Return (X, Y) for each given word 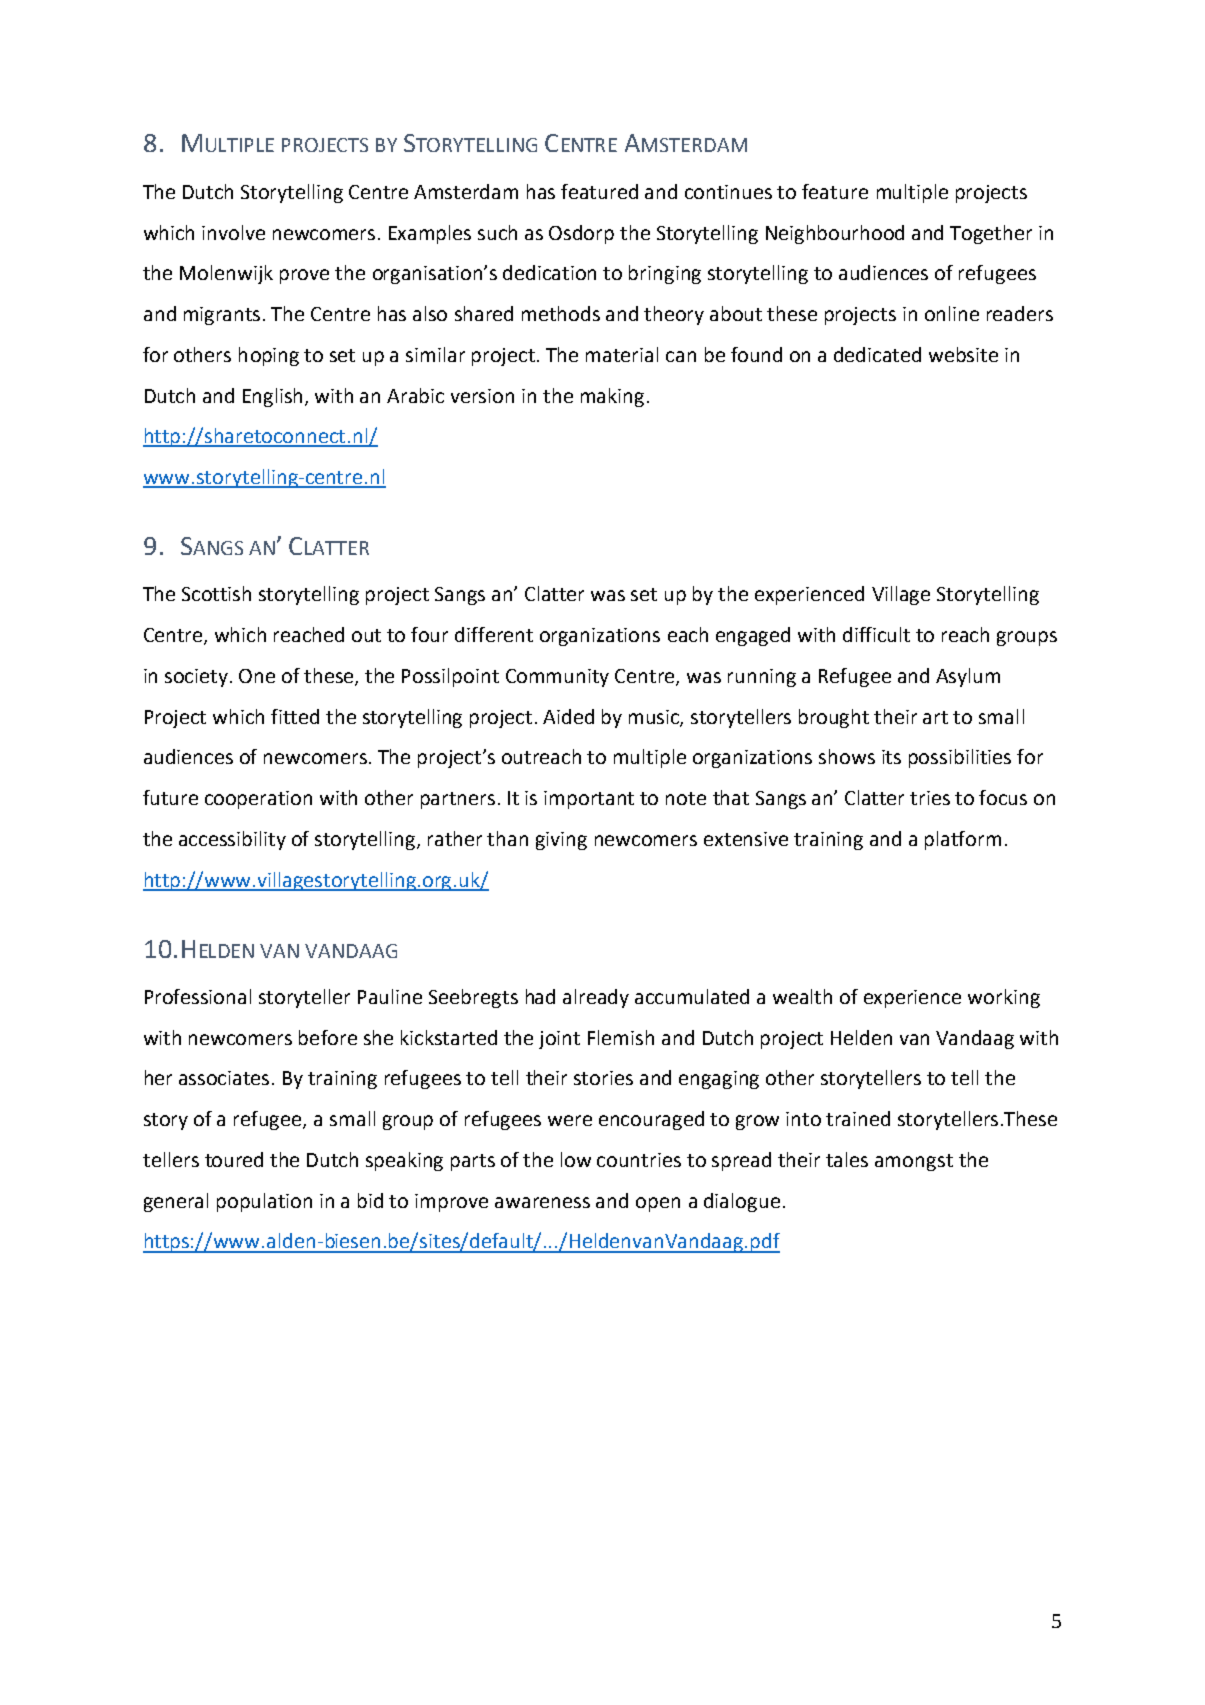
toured (234, 1159)
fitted (295, 716)
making (612, 397)
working (1004, 998)
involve (233, 232)
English (274, 397)
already (596, 998)
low (576, 1159)
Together (991, 234)
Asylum (968, 677)
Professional (198, 996)
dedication (549, 272)
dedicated (877, 354)
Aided (568, 716)
